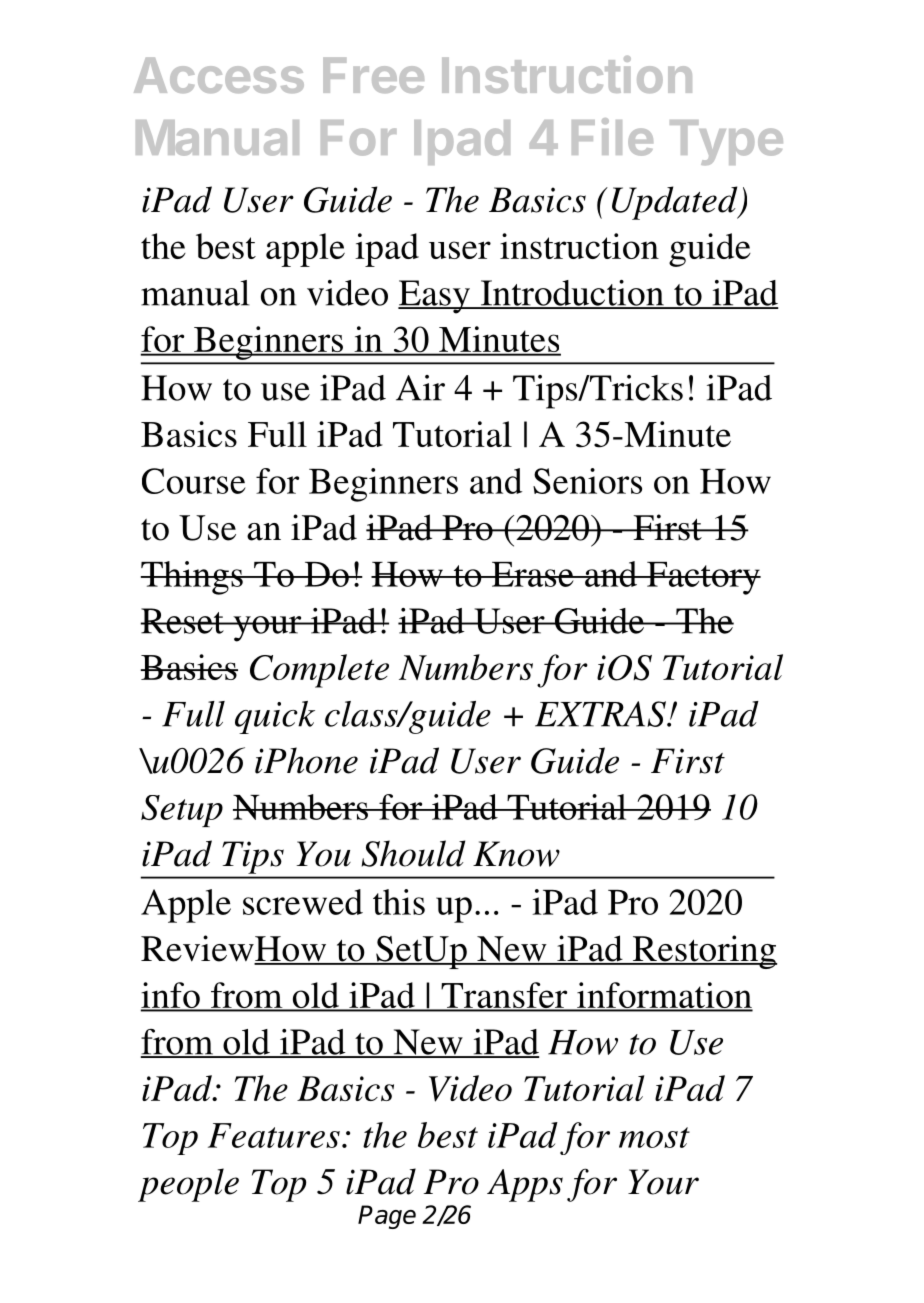 The width and height of the document is (924, 1303). I want to click on Seniors, so click(587, 481).
